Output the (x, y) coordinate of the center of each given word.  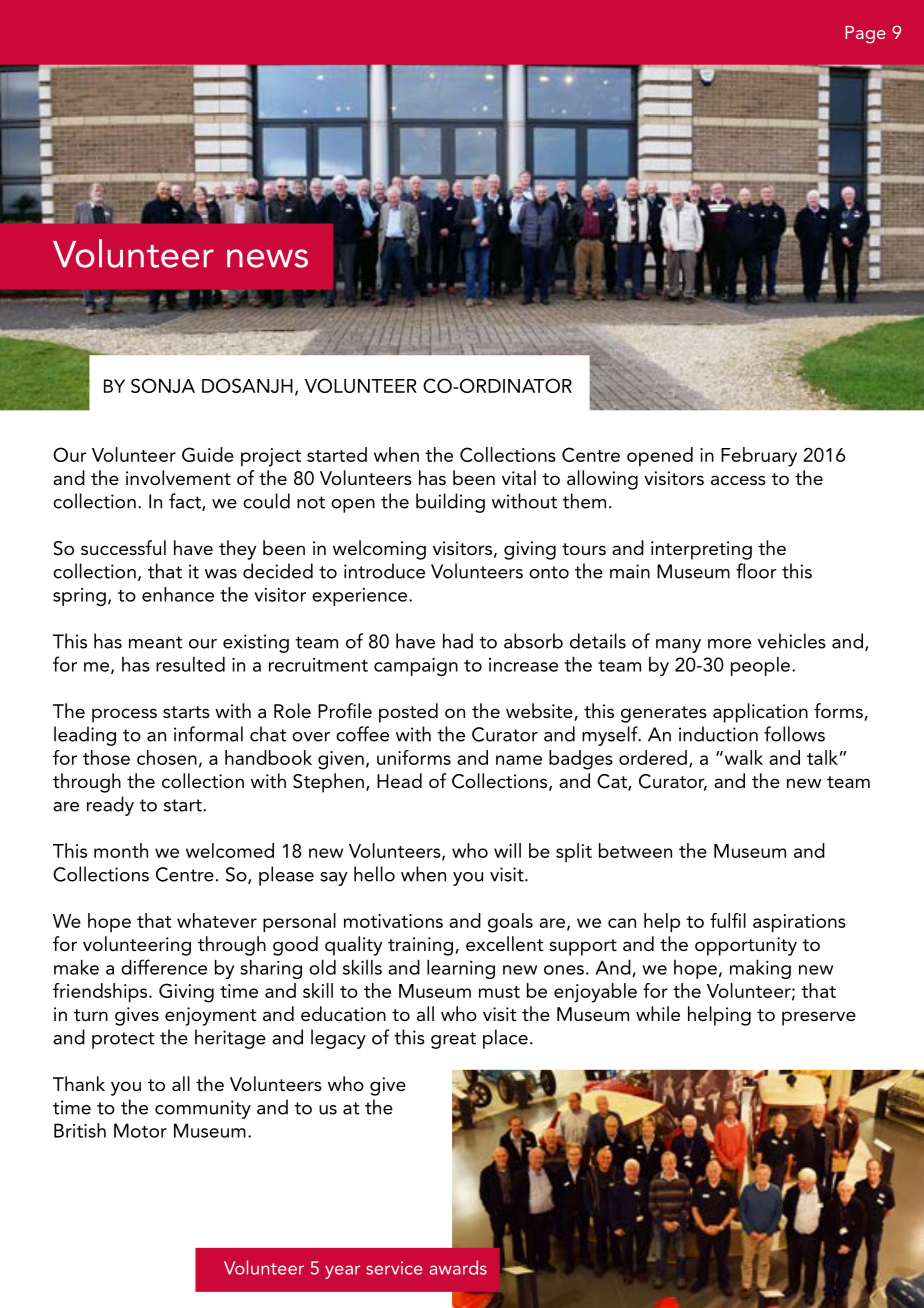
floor (756, 571)
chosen (167, 757)
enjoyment (211, 1016)
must (499, 992)
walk (742, 757)
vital (519, 477)
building (450, 503)
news (267, 258)
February (759, 457)
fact (186, 502)
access (738, 480)
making (760, 969)
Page (865, 35)
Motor (140, 1130)
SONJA (163, 385)
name (519, 760)
